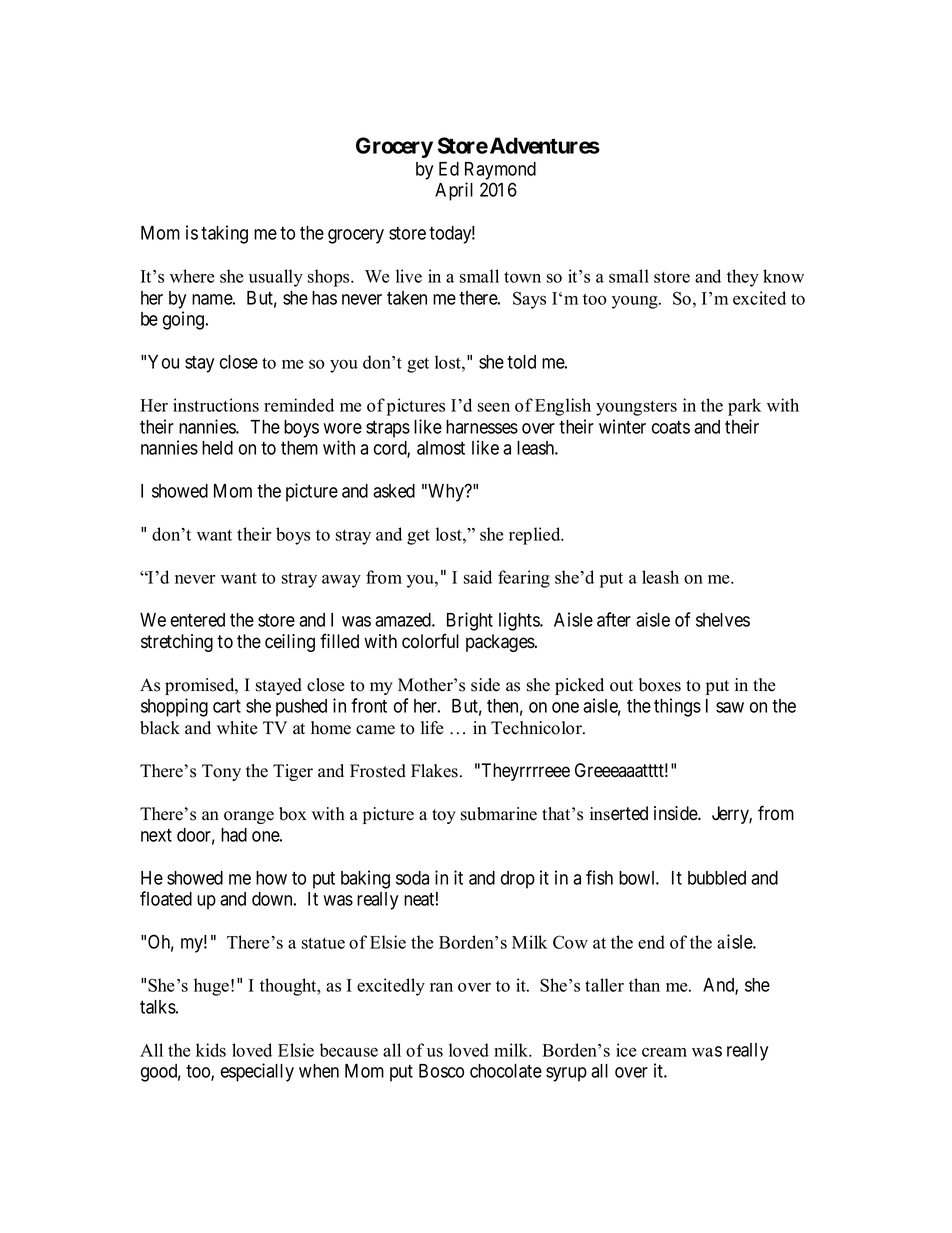 The image size is (952, 1233). What do you see at coordinates (436, 771) in the document?
I see `Flakes` at bounding box center [436, 771].
